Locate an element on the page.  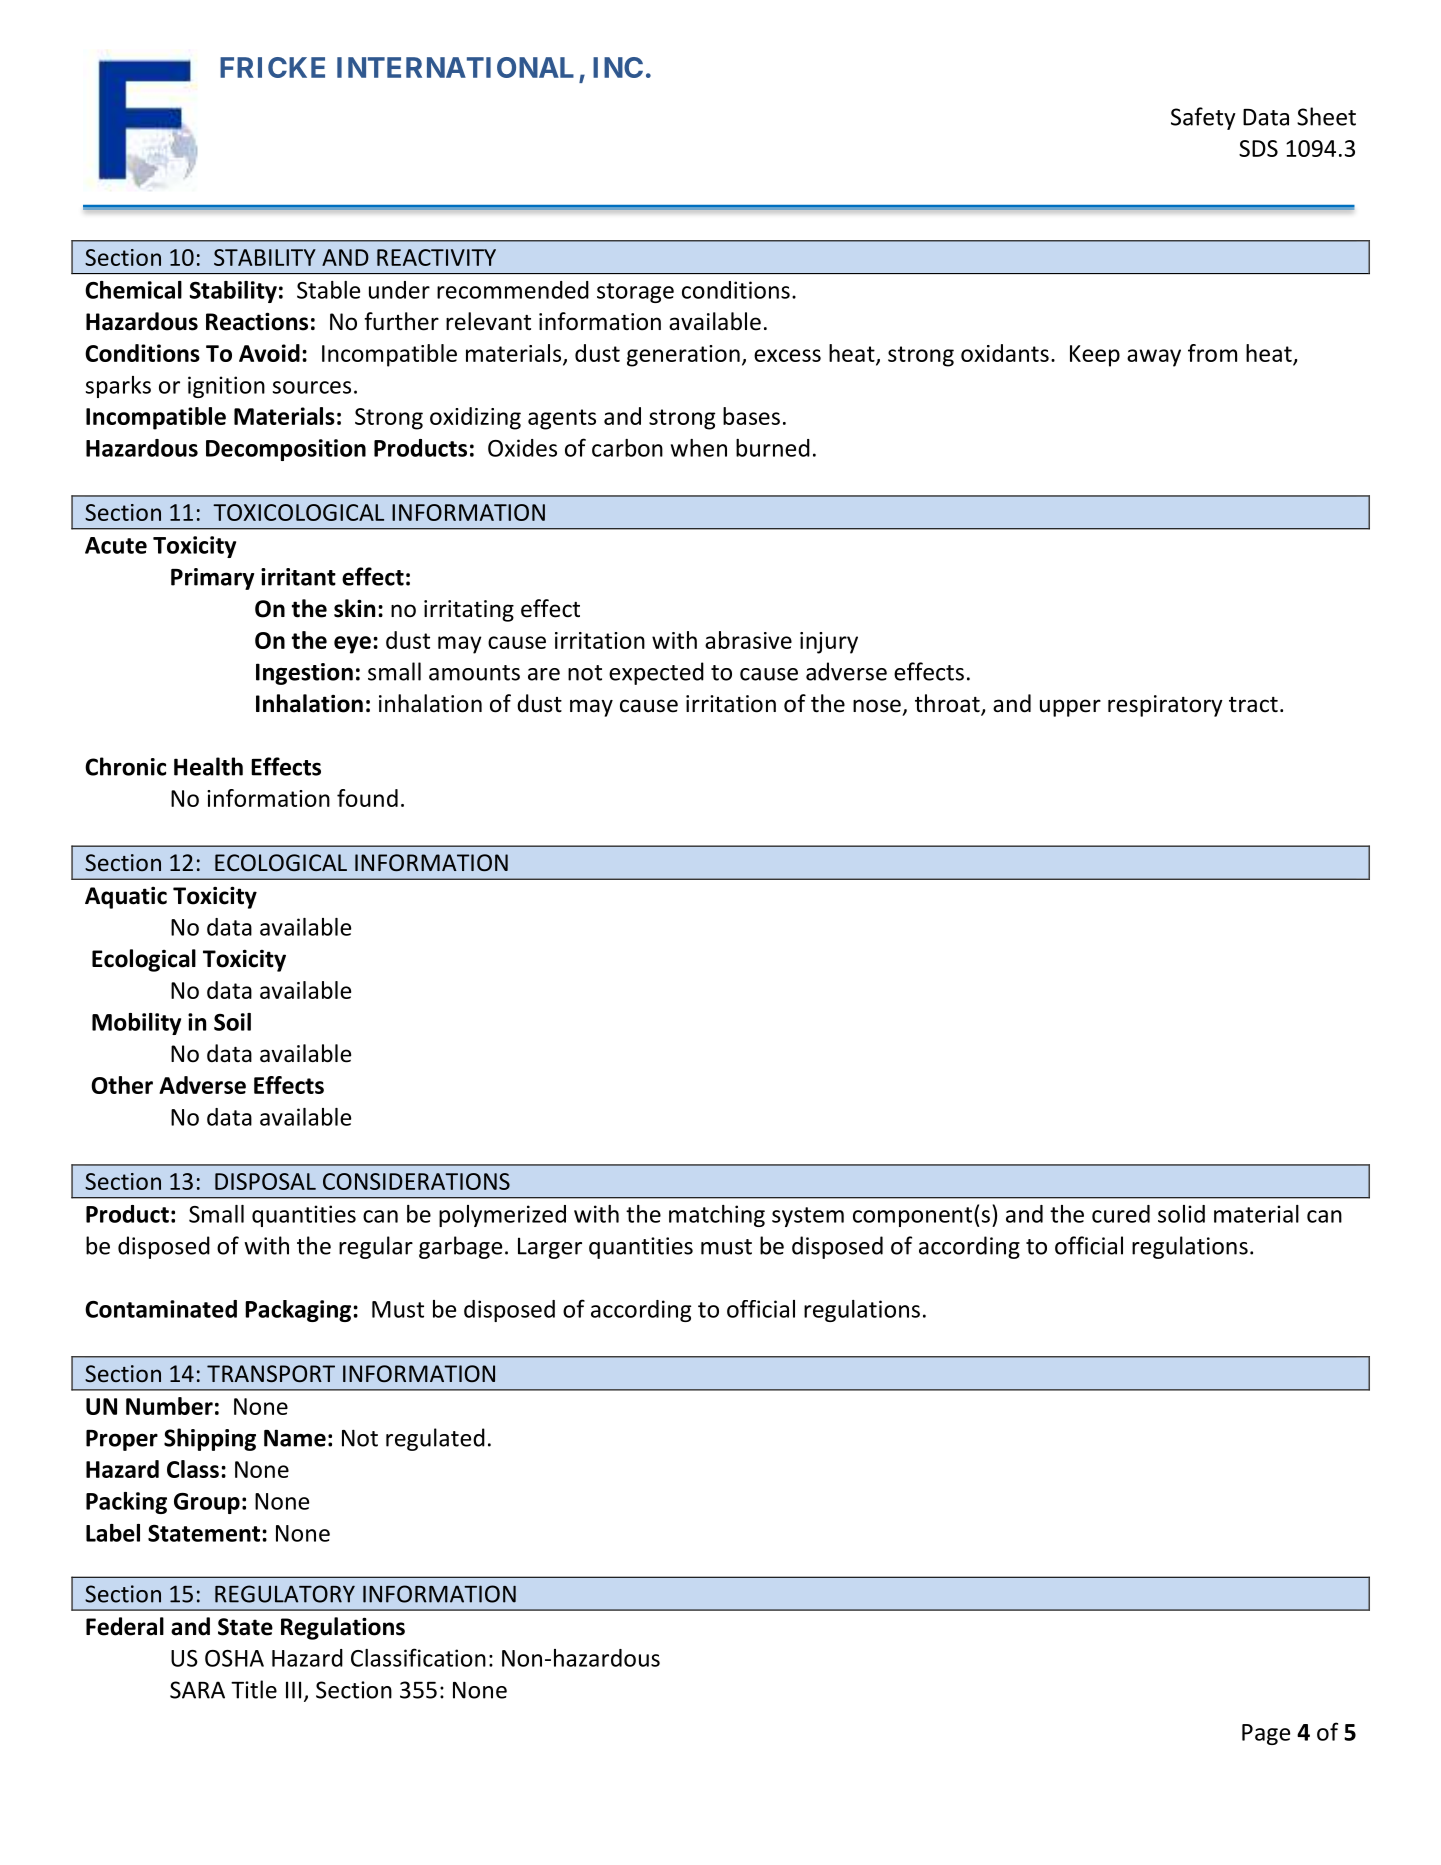
FRICKE is located at coordinates (272, 67).
